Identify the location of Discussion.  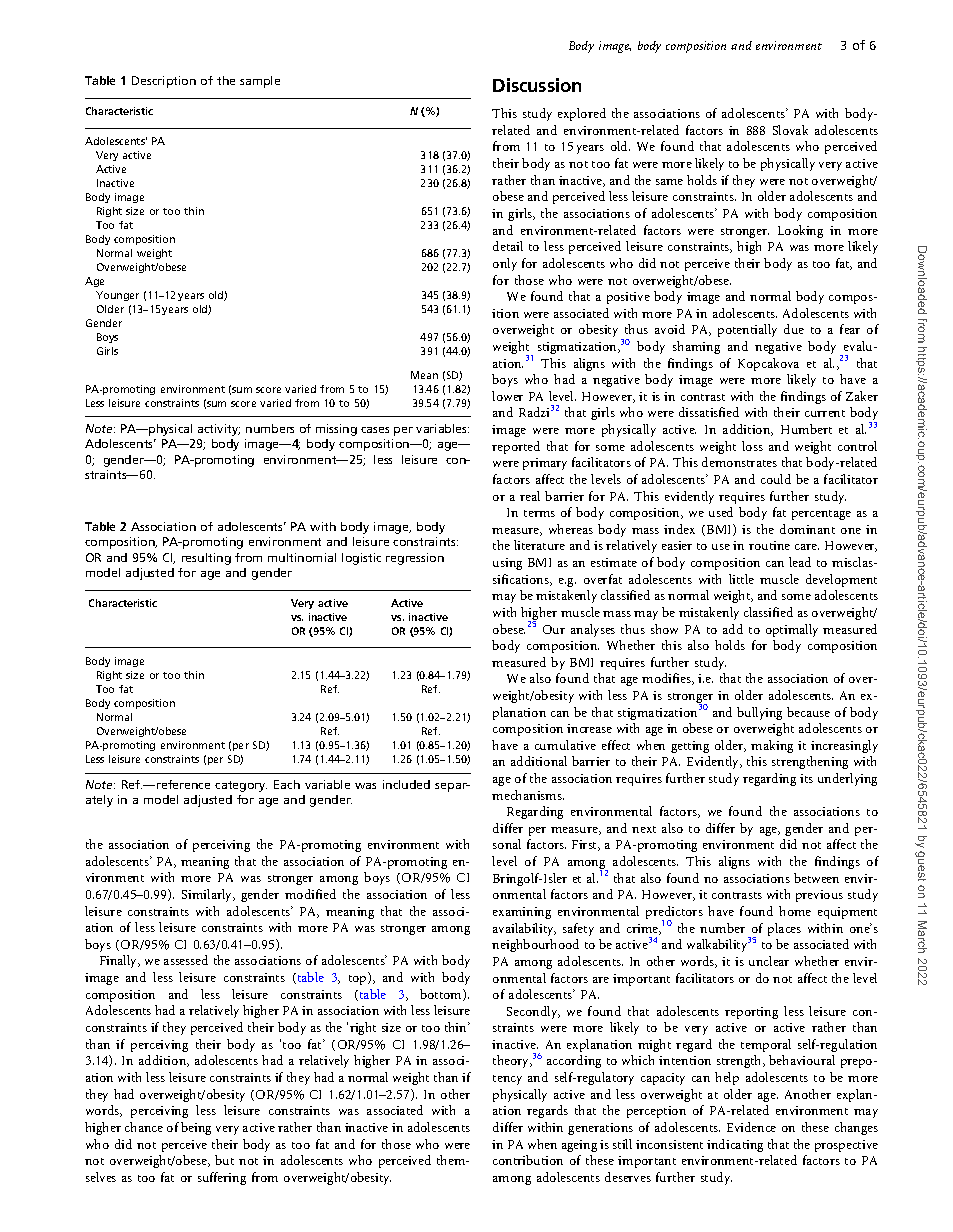
(537, 85).
